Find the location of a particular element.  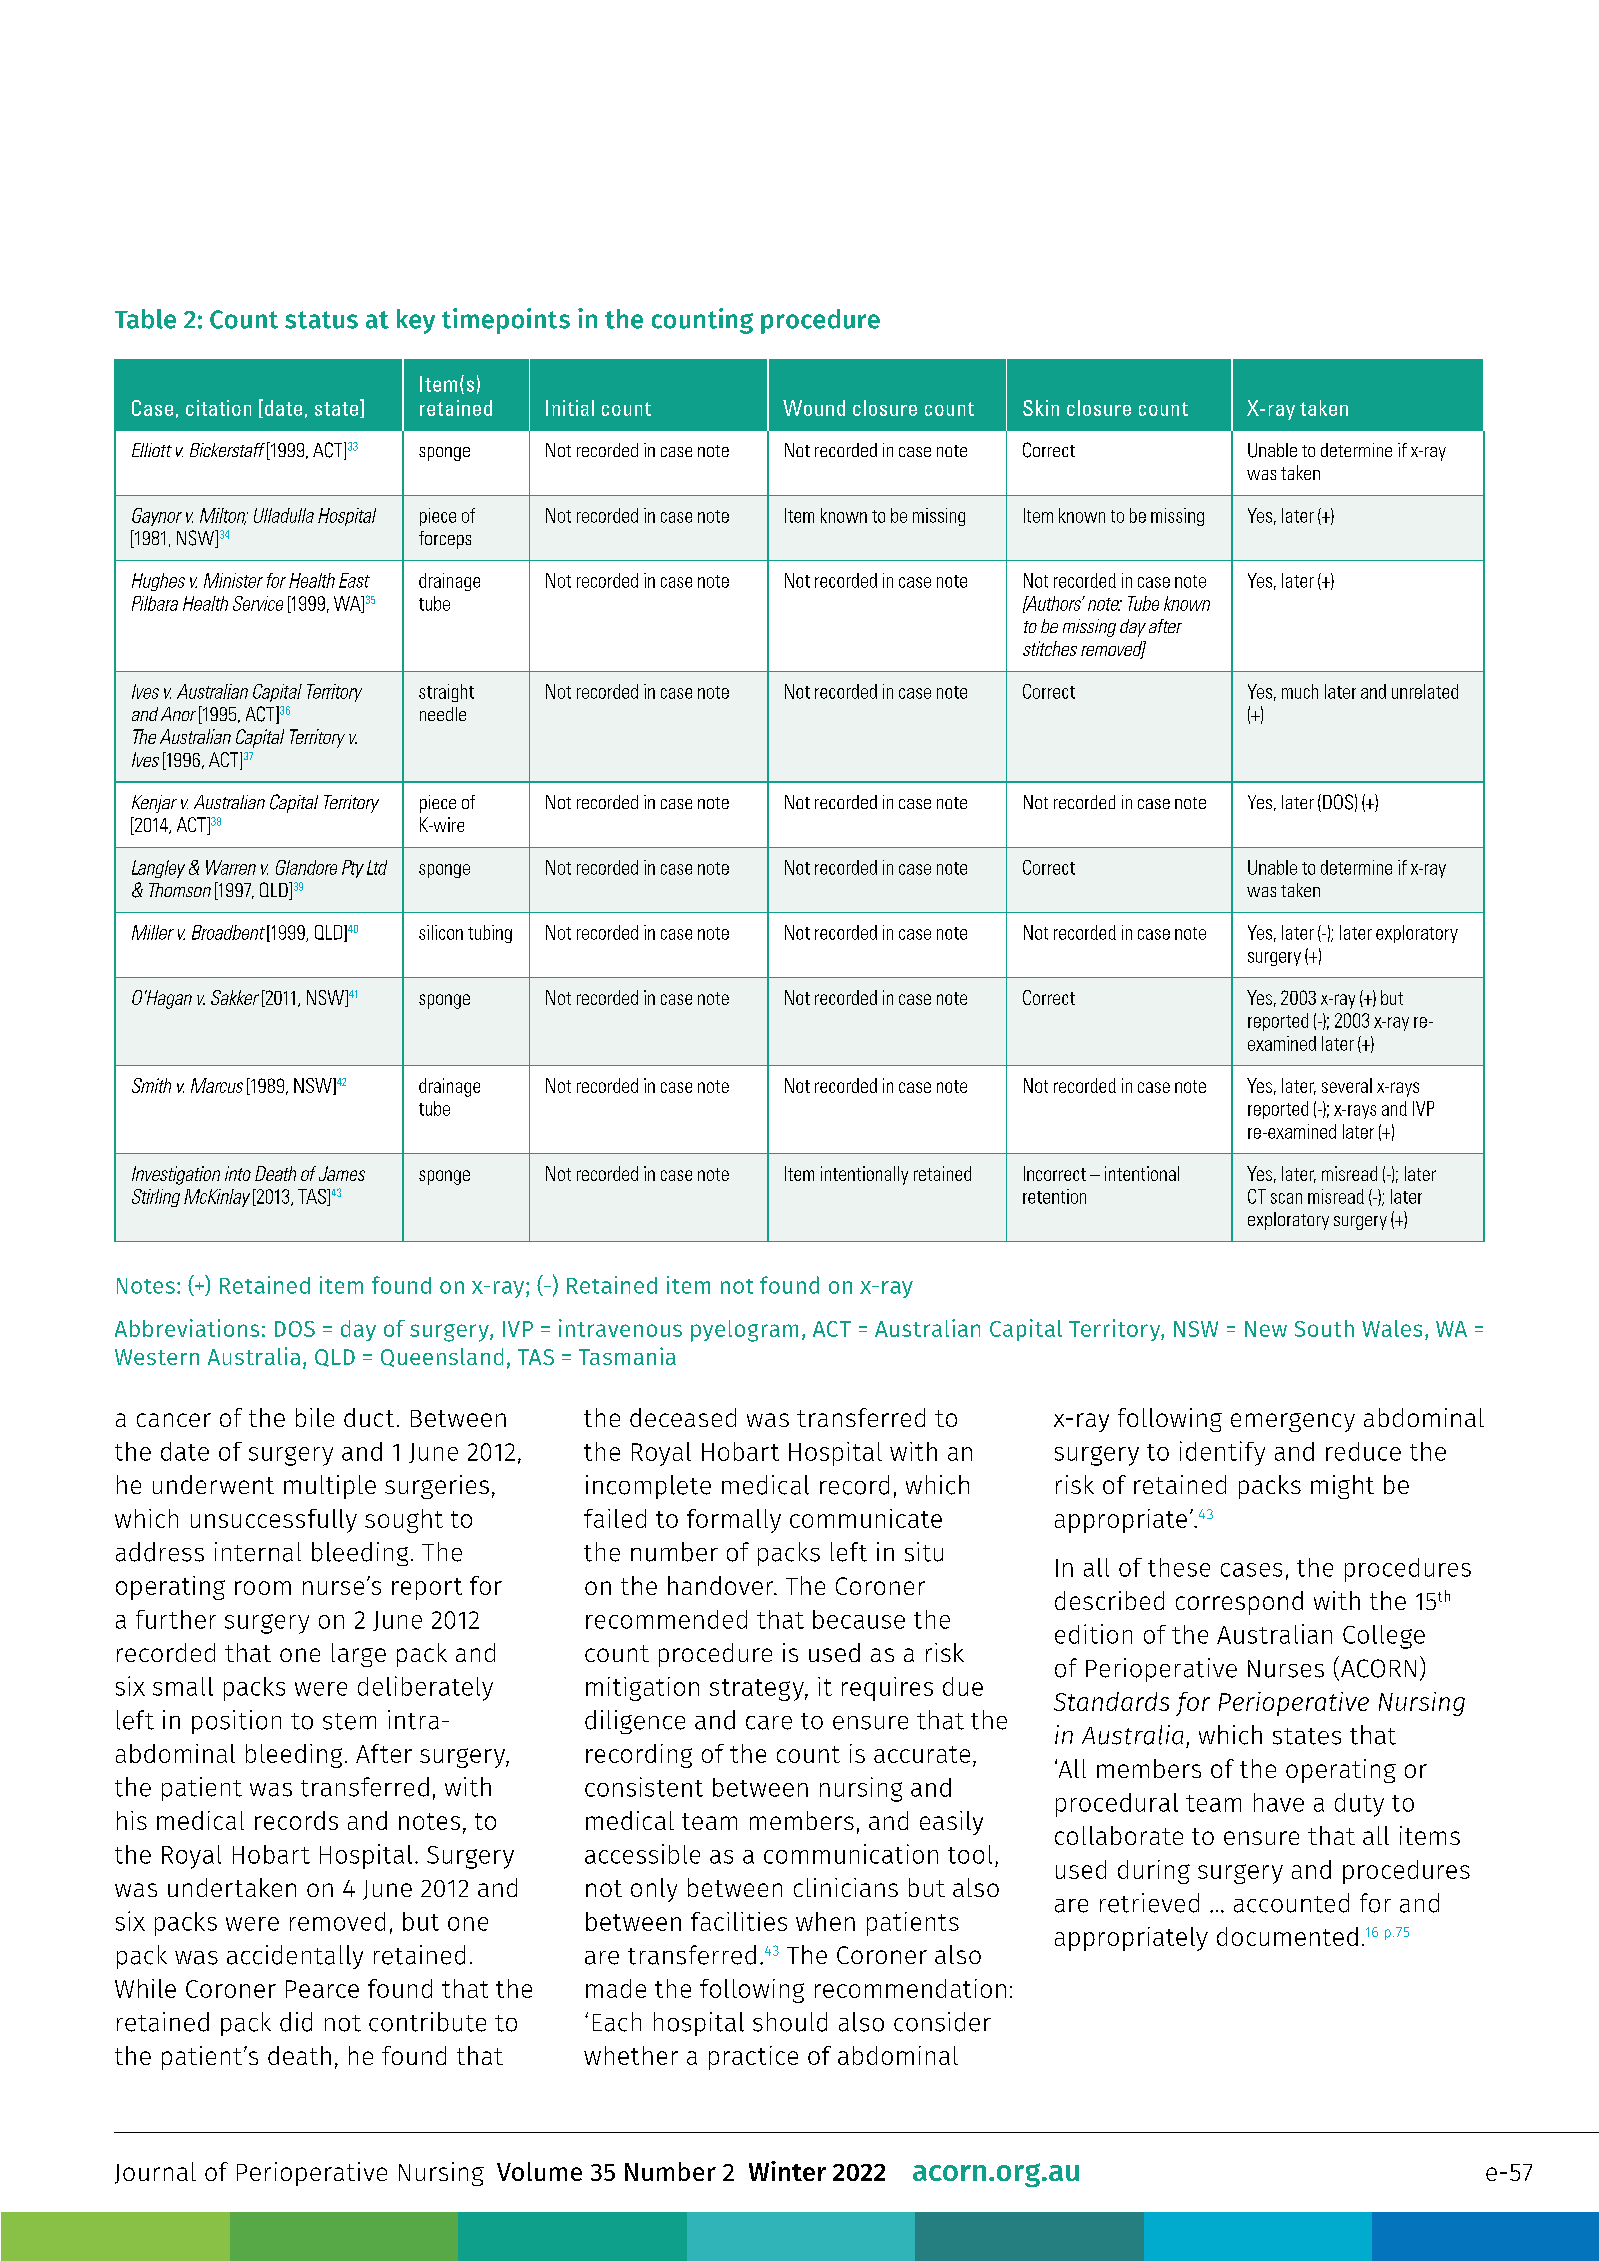

Wound is located at coordinates (814, 408).
